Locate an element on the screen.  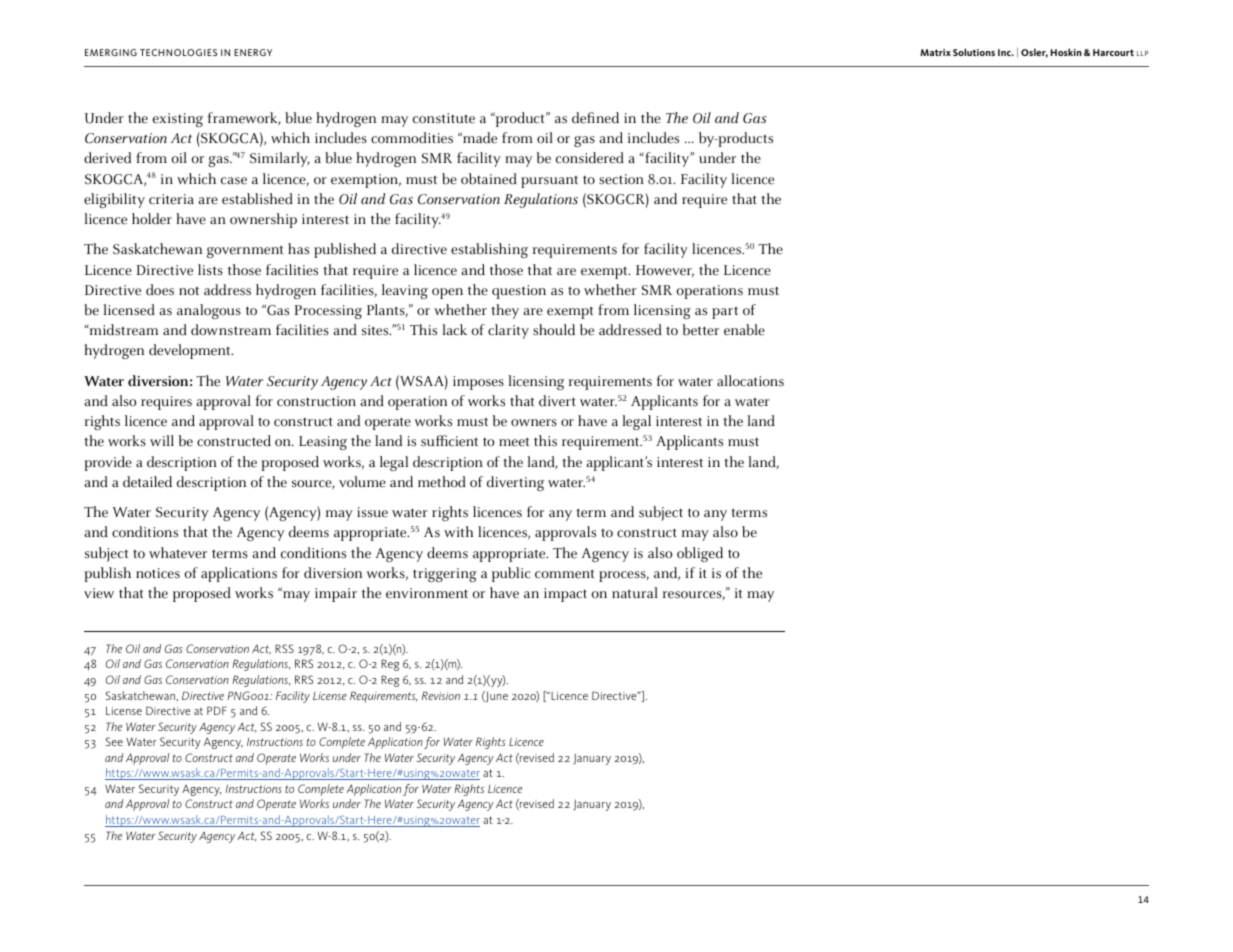
part is located at coordinates (725, 313).
